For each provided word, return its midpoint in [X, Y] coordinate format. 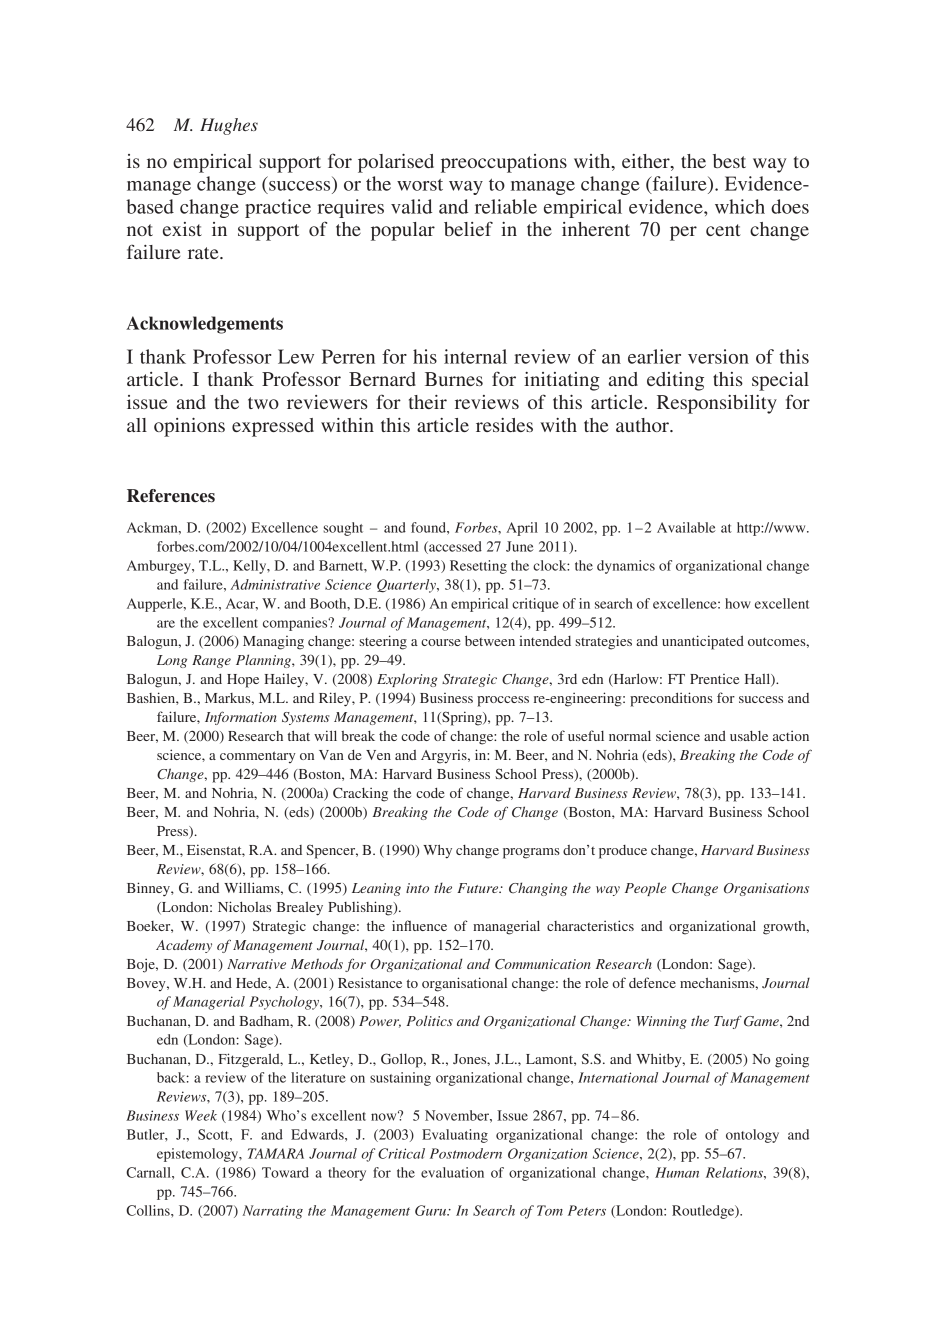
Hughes [229, 126]
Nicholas [244, 906]
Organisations [766, 889]
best [729, 161]
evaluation [452, 1172]
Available [686, 527]
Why [437, 851]
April [522, 529]
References [171, 496]
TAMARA [276, 1153]
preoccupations [504, 163]
